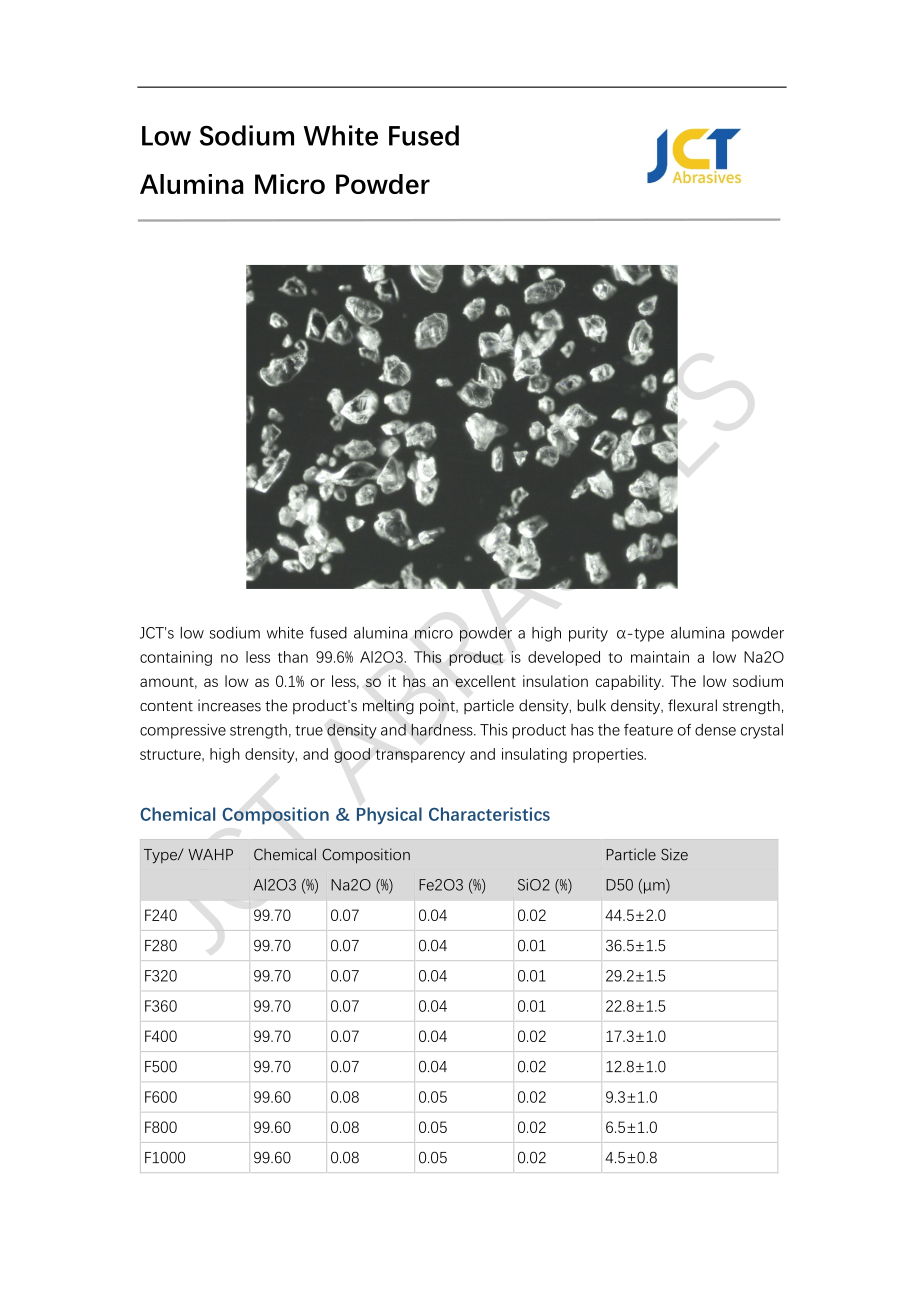 Image resolution: width=924 pixels, height=1308 pixels. What do you see at coordinates (692, 705) in the page?
I see `flexural` at bounding box center [692, 705].
